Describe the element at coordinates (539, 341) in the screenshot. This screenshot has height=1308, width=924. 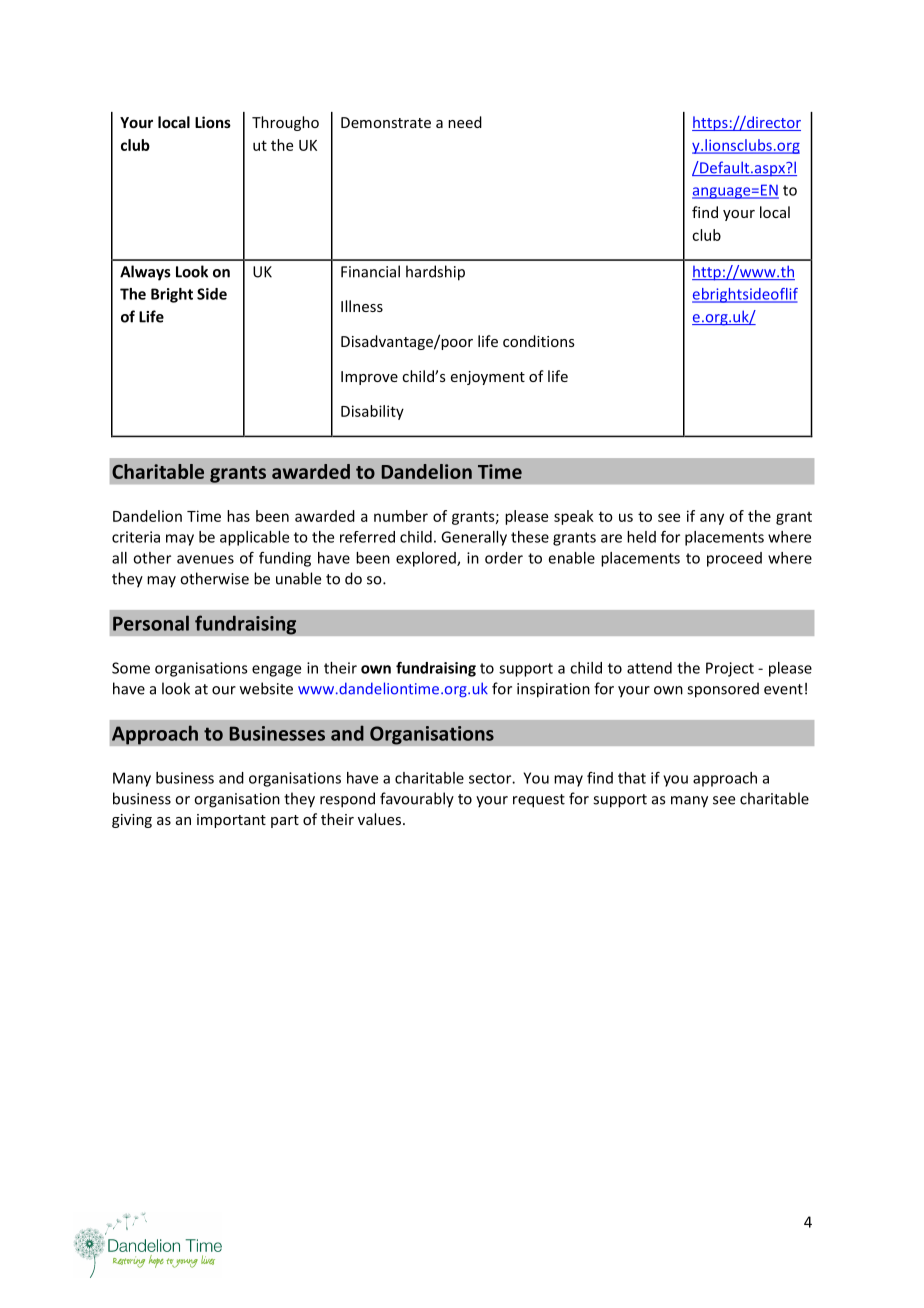
I see `conditions` at that location.
